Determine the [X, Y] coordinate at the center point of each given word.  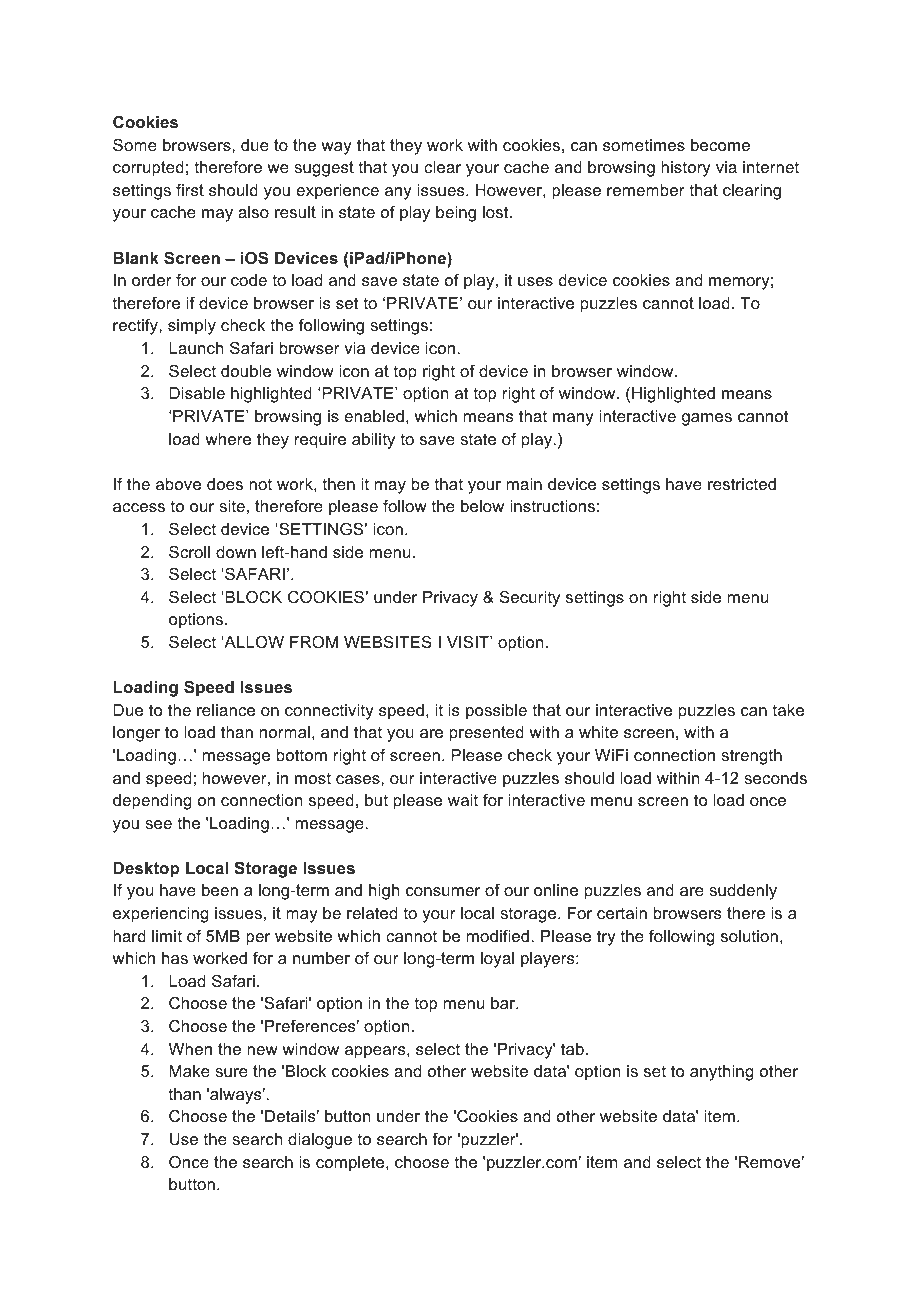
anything [722, 1073]
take [788, 710]
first [190, 190]
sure [231, 1072]
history [686, 169]
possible [496, 712]
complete [351, 1164]
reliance [226, 710]
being [456, 214]
